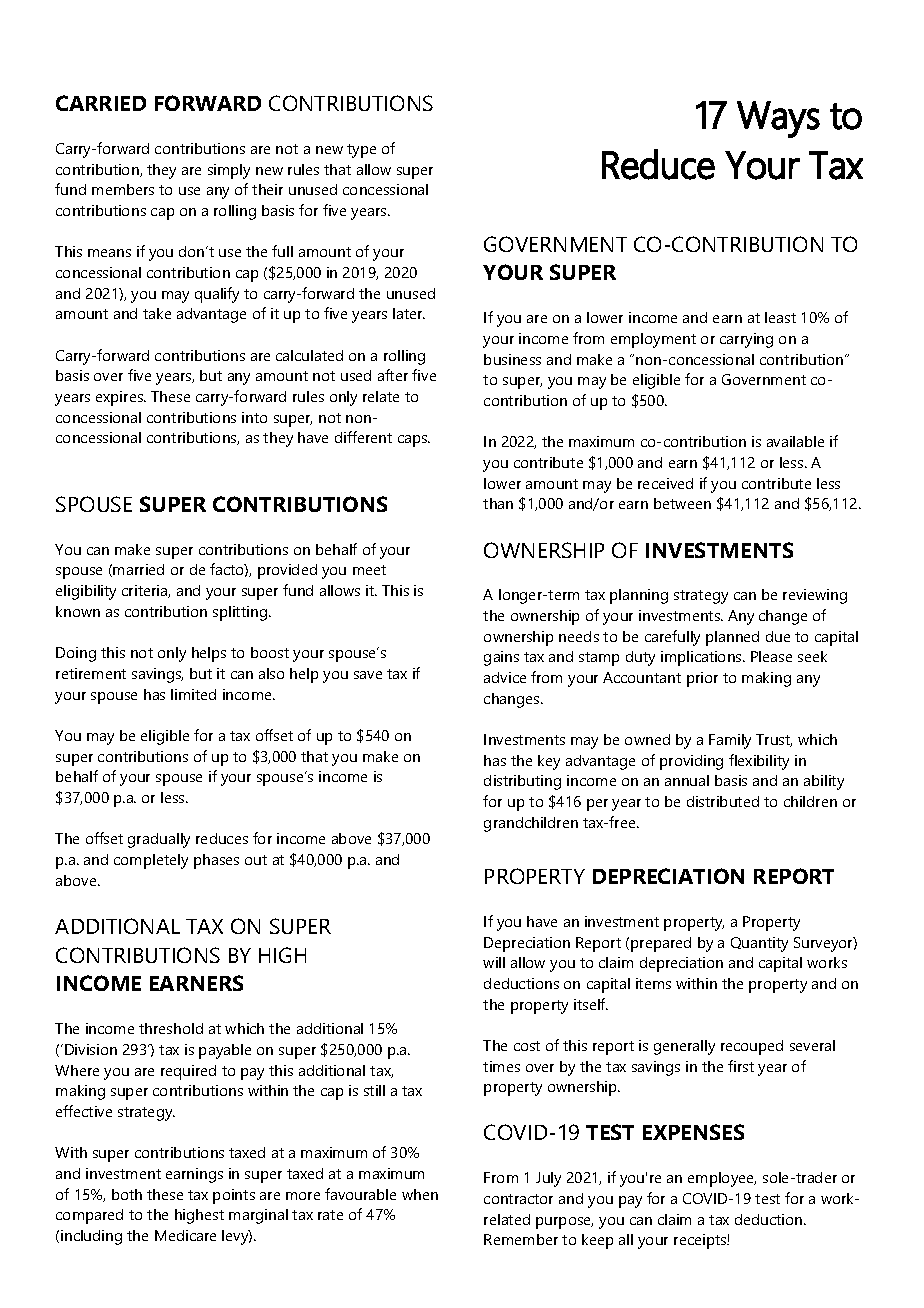 The height and width of the image is (1308, 924). I want to click on Medicare, so click(185, 1235).
